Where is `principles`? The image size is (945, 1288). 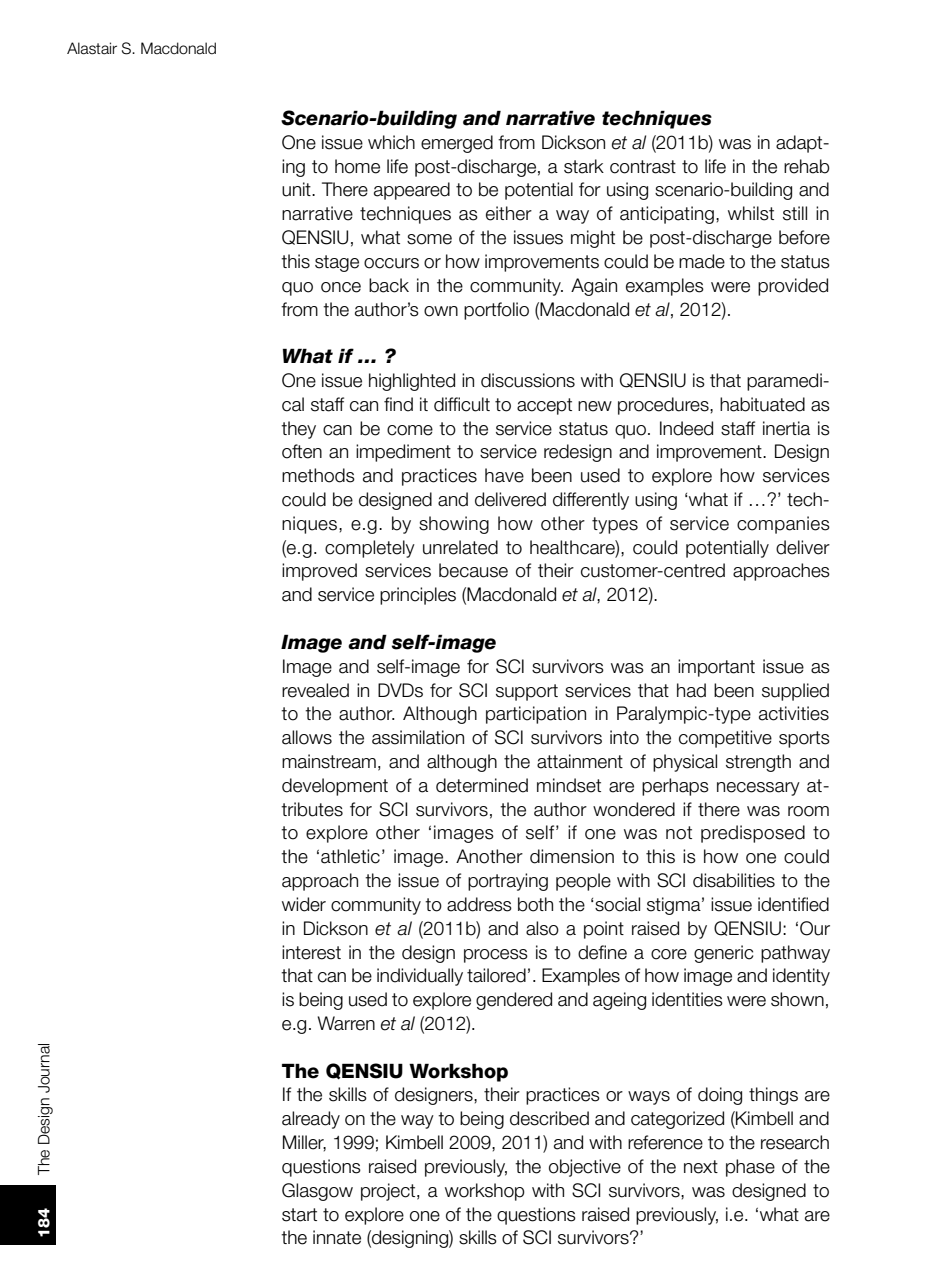 principles is located at coordinates (418, 596).
